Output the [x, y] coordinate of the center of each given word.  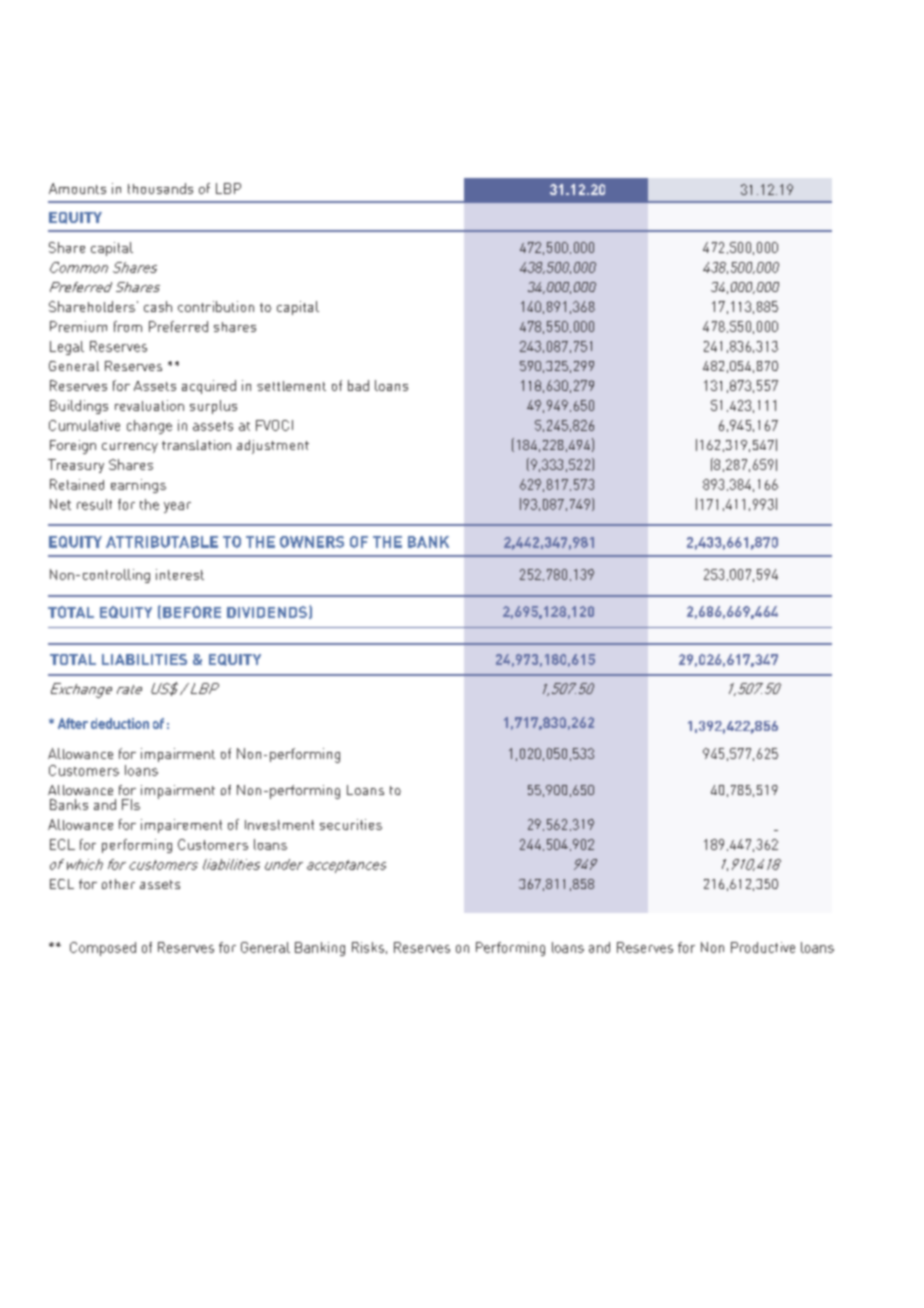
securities [351, 824]
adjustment [273, 447]
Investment [279, 825]
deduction [120, 723]
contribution [216, 306]
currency [130, 448]
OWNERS [312, 542]
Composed [103, 949]
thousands [160, 188]
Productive [763, 947]
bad [358, 385]
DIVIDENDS [267, 612]
